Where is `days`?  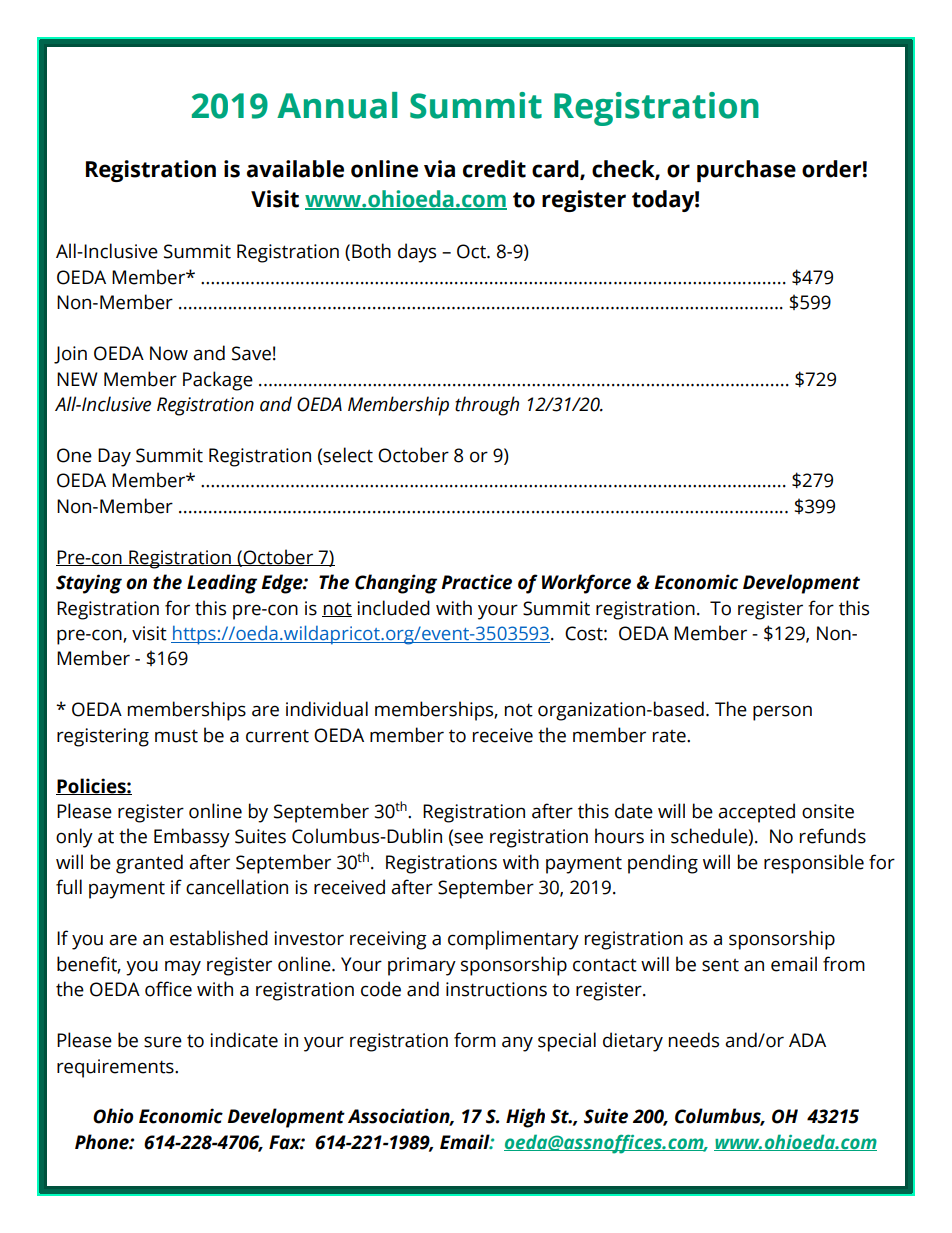
days is located at coordinates (417, 253).
